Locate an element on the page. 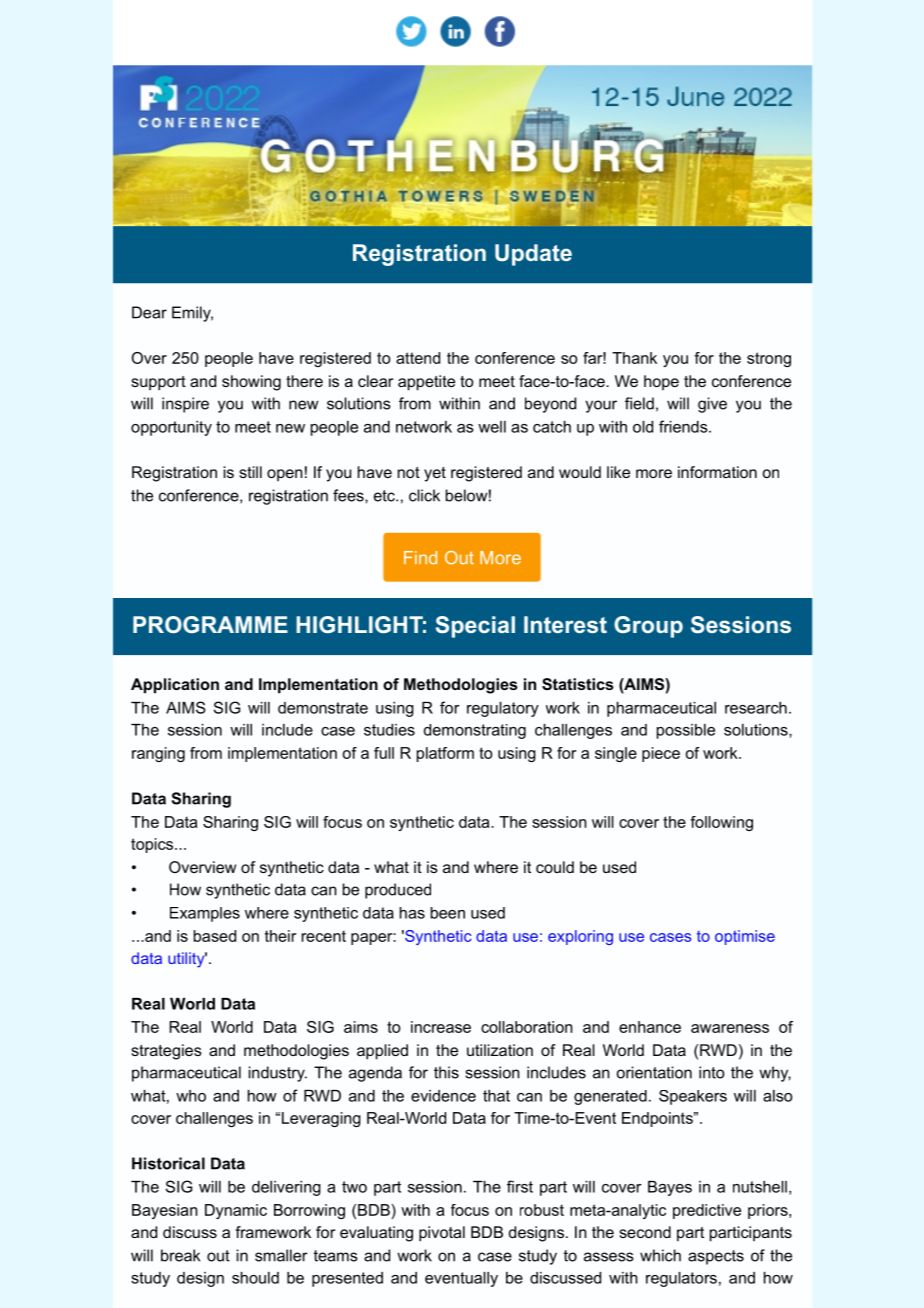 The width and height of the image is (924, 1308). Examples is located at coordinates (205, 914).
